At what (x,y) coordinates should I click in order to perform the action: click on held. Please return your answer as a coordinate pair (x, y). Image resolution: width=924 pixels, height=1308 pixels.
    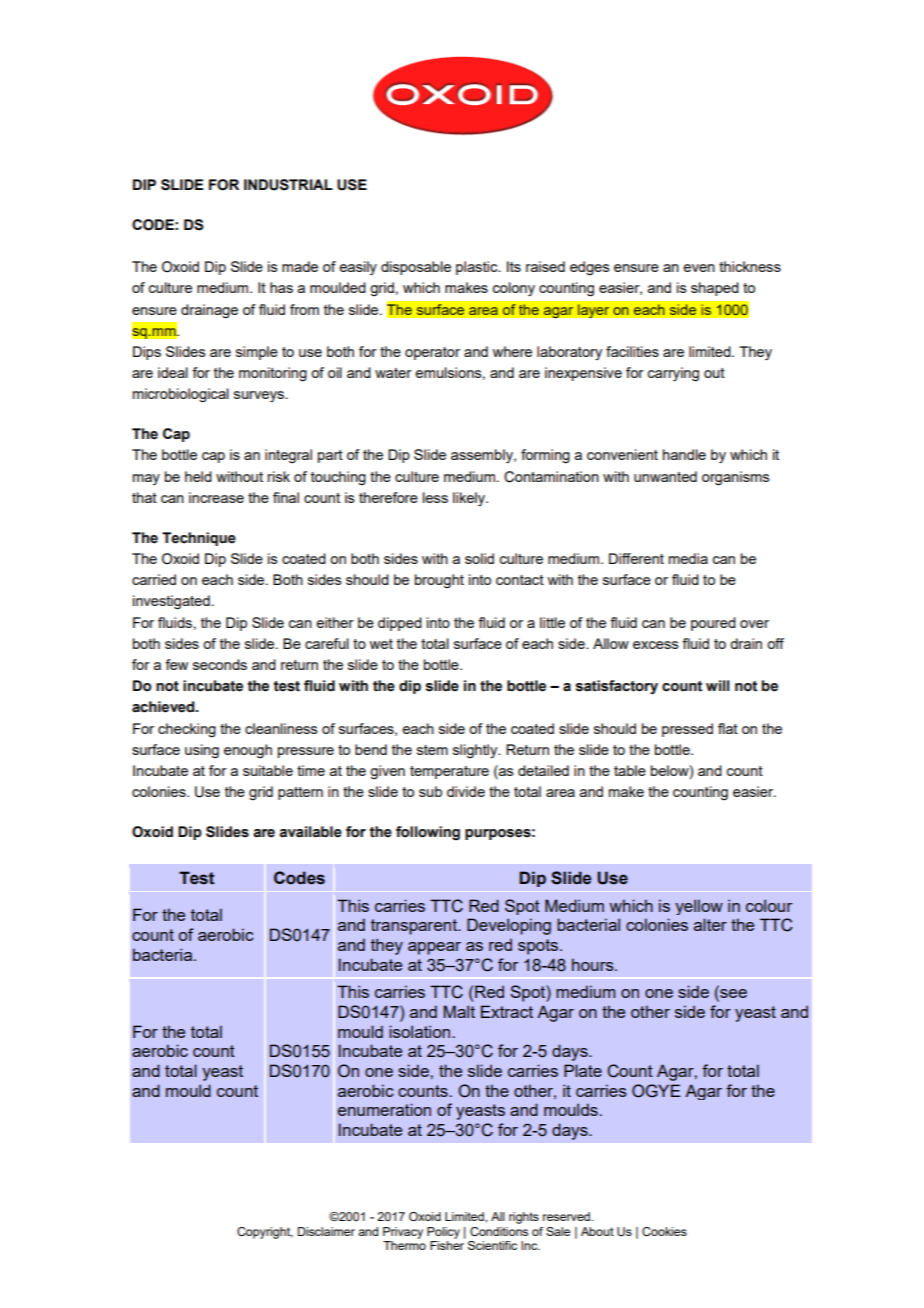
    Looking at the image, I should click on (198, 476).
